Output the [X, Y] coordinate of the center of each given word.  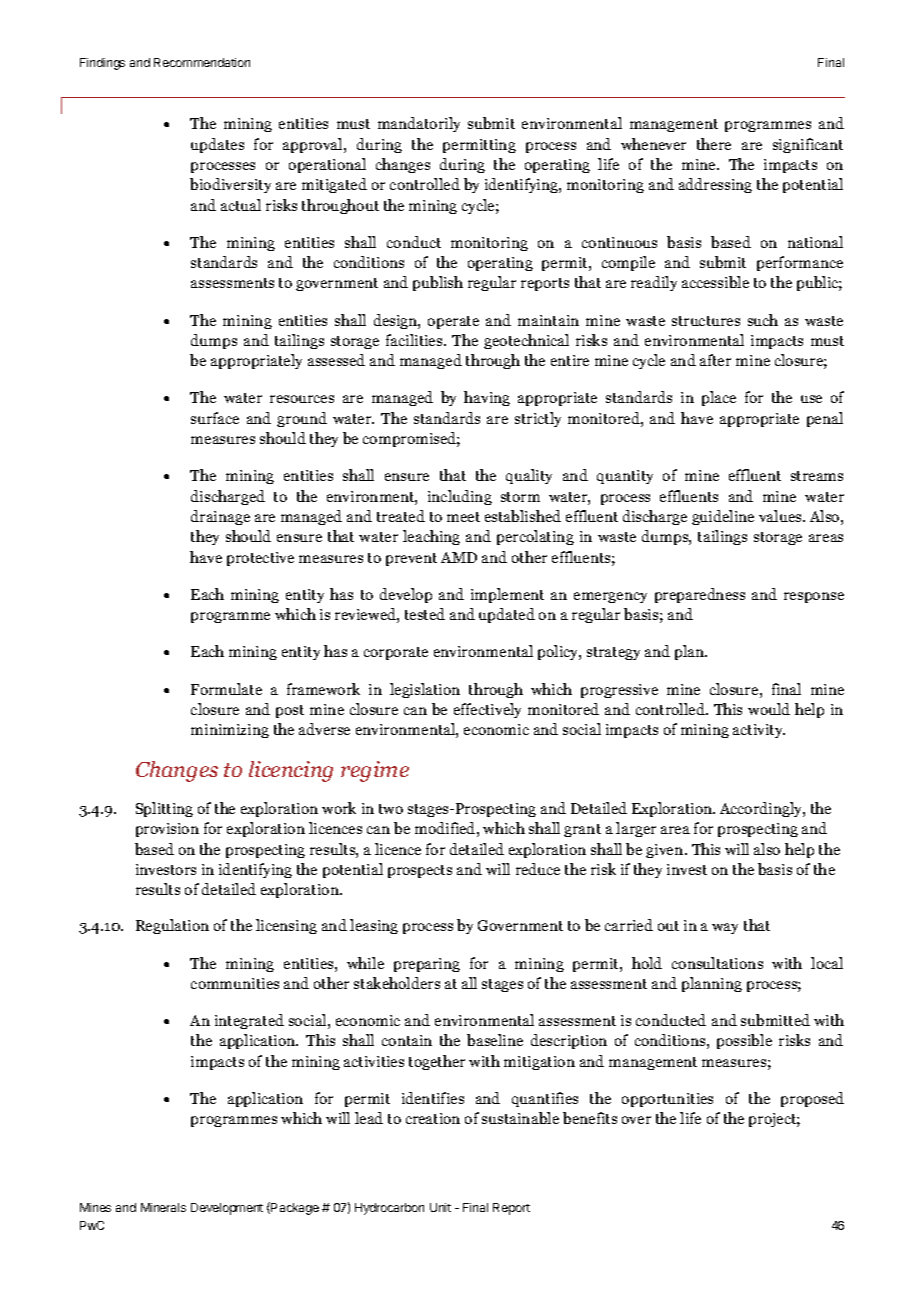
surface [215, 418]
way [725, 928]
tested [425, 614]
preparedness [700, 595]
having [487, 398]
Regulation [172, 926]
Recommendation [202, 62]
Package [294, 1208]
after [715, 360]
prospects [420, 871]
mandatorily [419, 124]
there [714, 144]
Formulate [226, 689]
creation [433, 1118]
